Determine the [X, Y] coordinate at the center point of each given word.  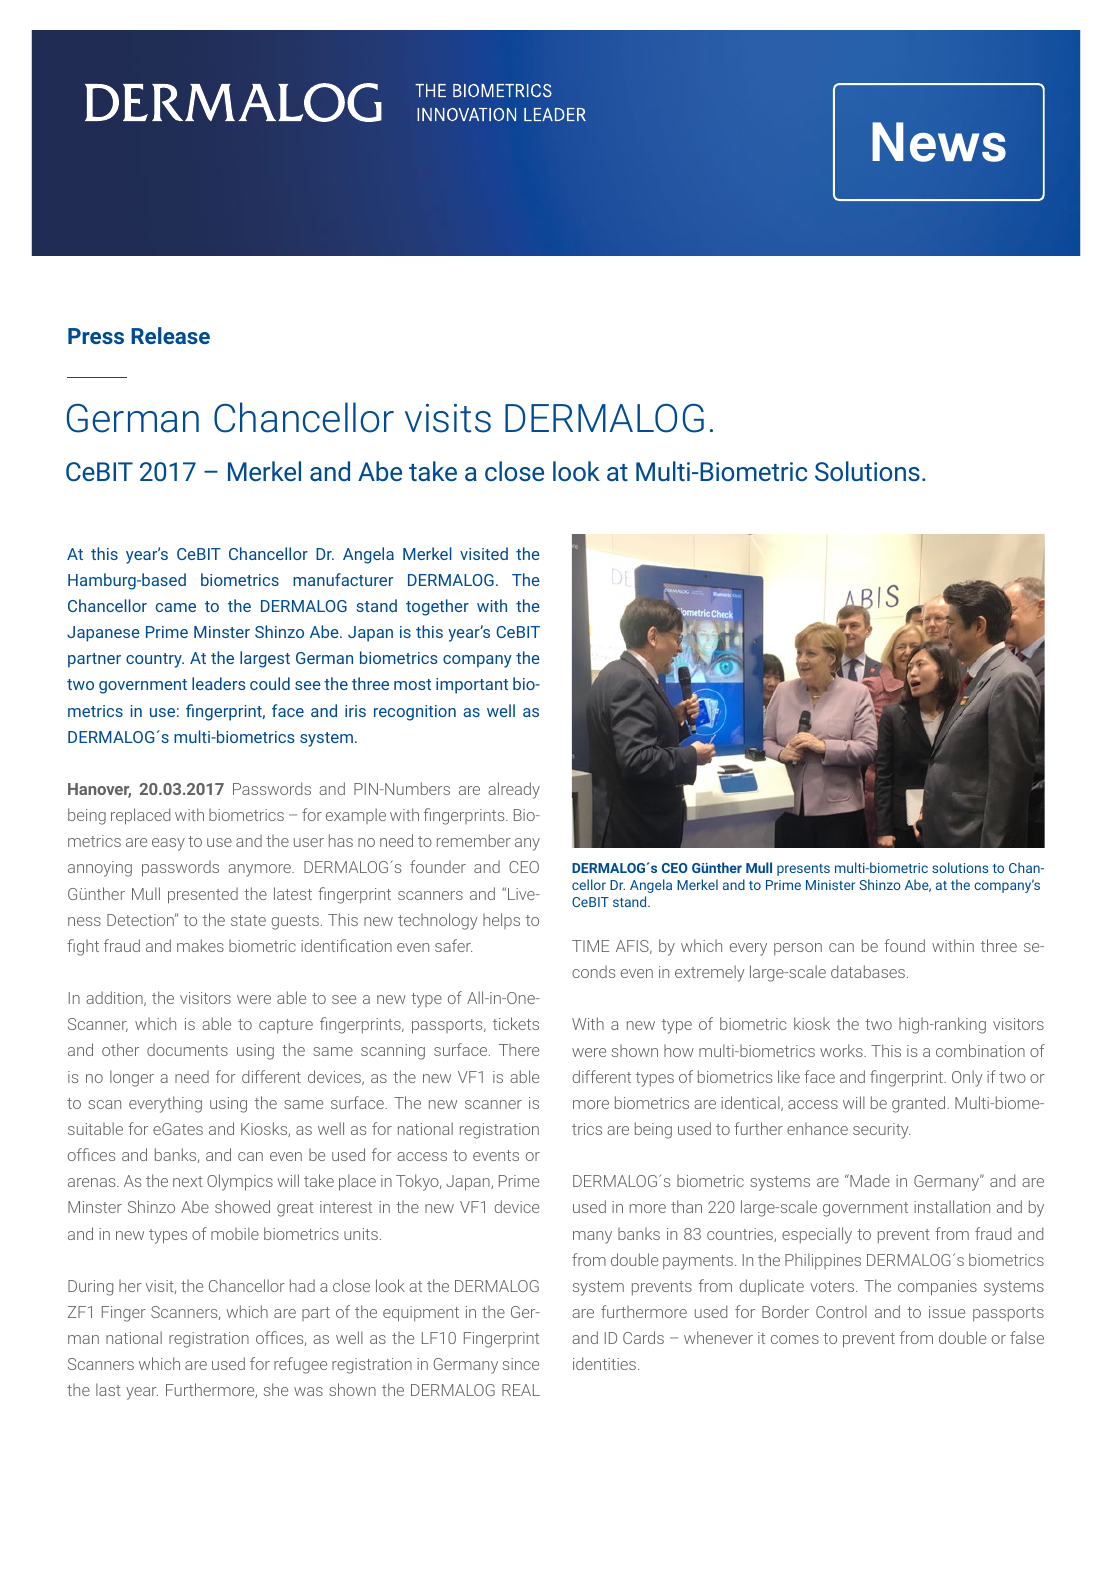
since [521, 1364]
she [276, 1389]
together [437, 607]
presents [803, 870]
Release [170, 335]
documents [187, 1049]
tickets [516, 1023]
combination [980, 1050]
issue [947, 1312]
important [472, 686]
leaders [219, 683]
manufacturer [343, 579]
